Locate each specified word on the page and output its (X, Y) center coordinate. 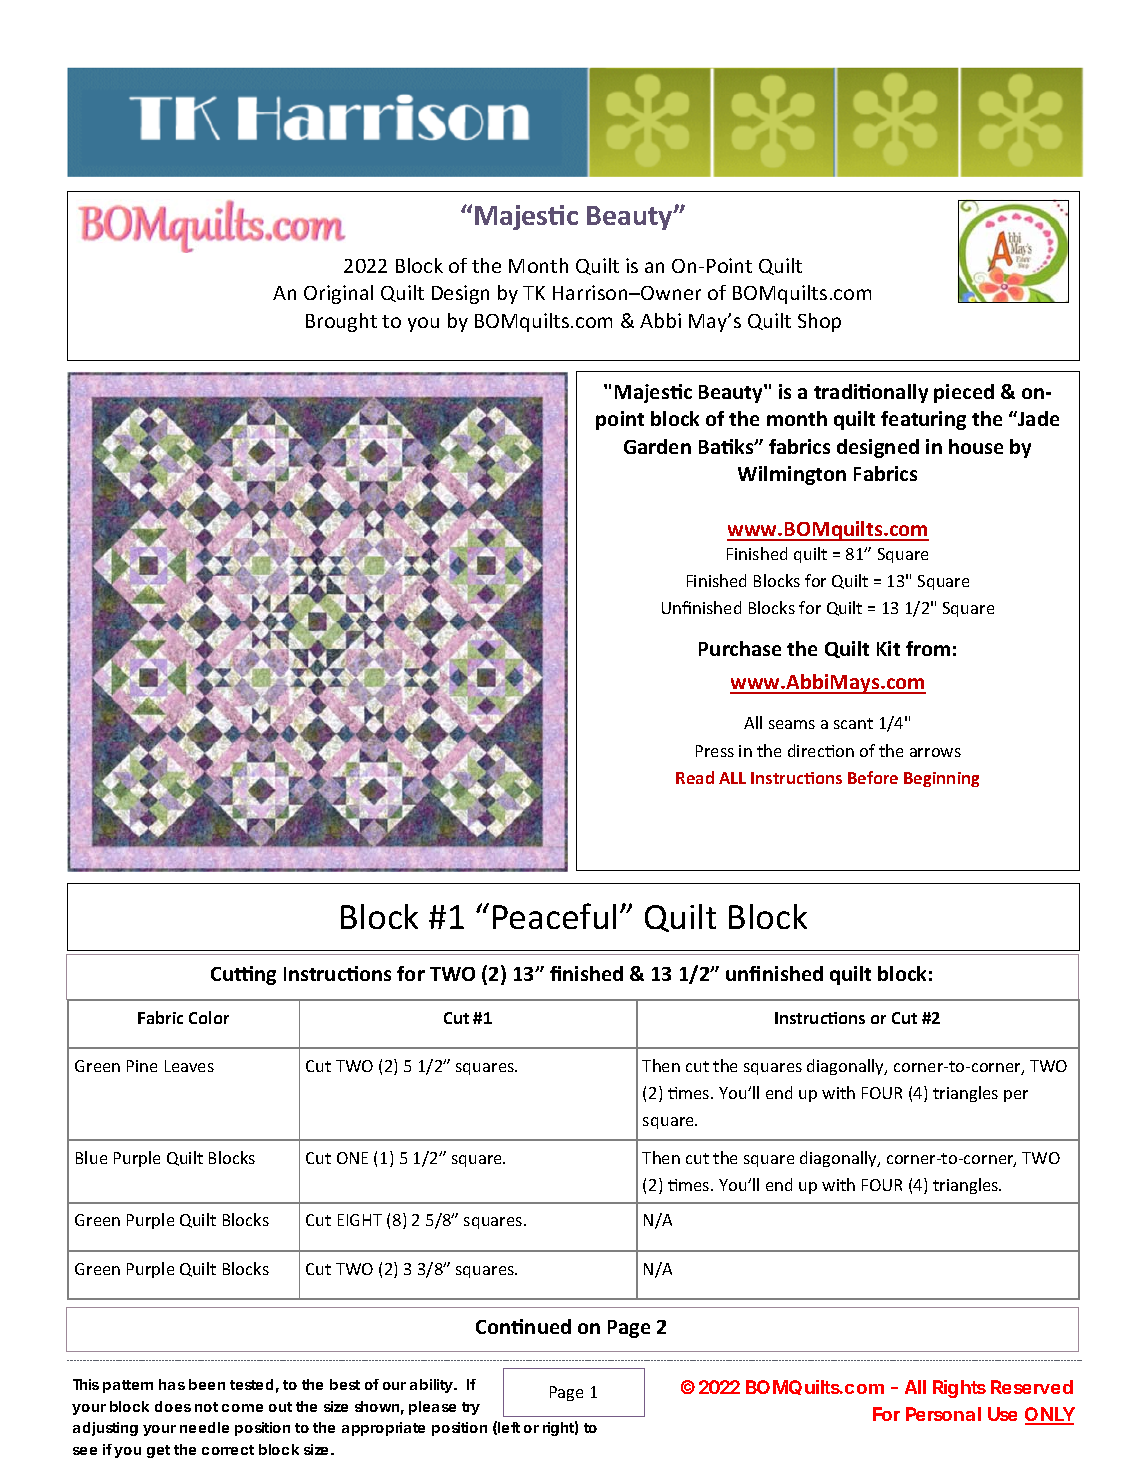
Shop (819, 322)
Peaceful (554, 916)
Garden (657, 446)
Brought (341, 322)
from (928, 648)
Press (715, 751)
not (206, 1407)
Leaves (189, 1066)
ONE (352, 1158)
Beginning (941, 779)
